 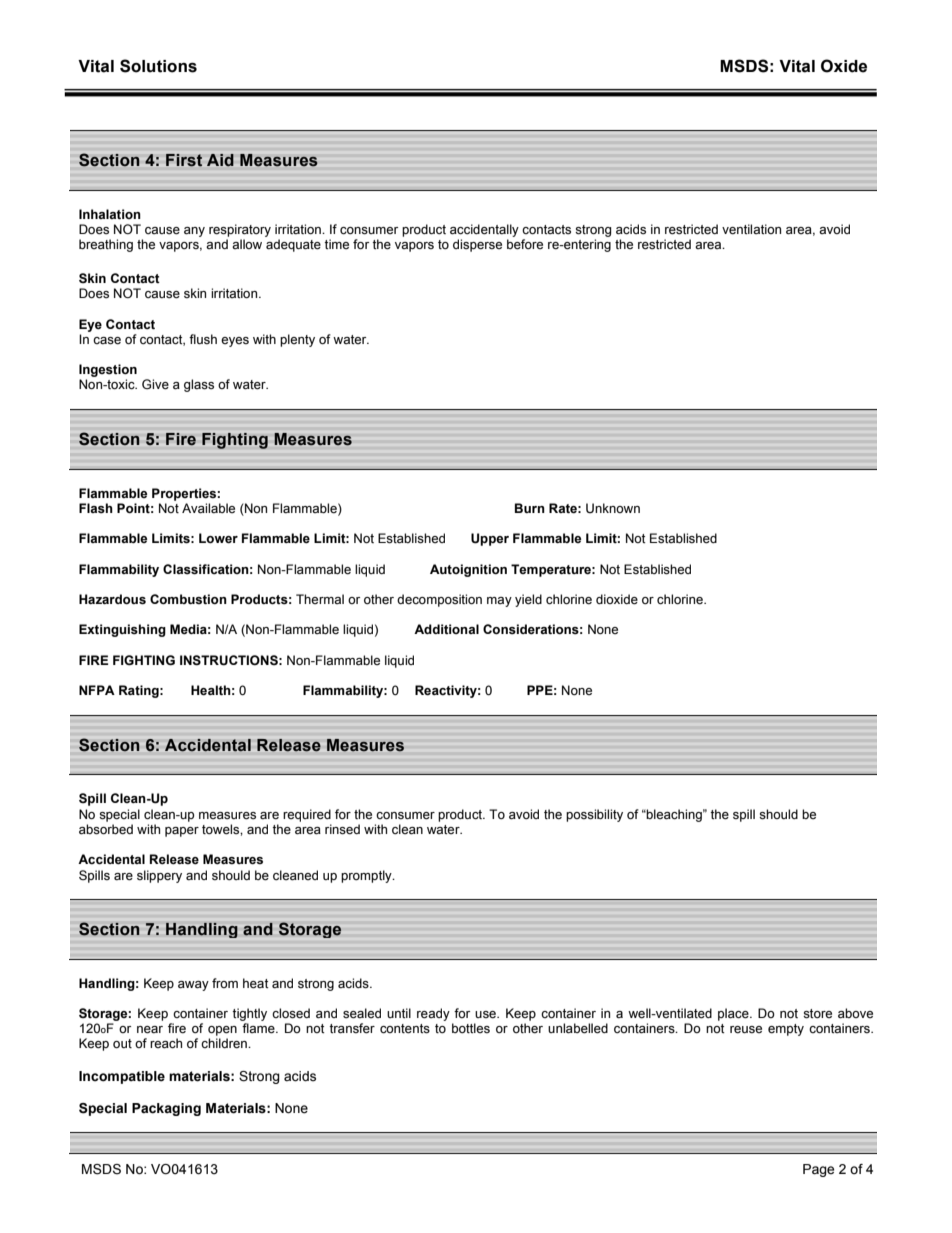 I want to click on Packaging, so click(x=166, y=1109).
